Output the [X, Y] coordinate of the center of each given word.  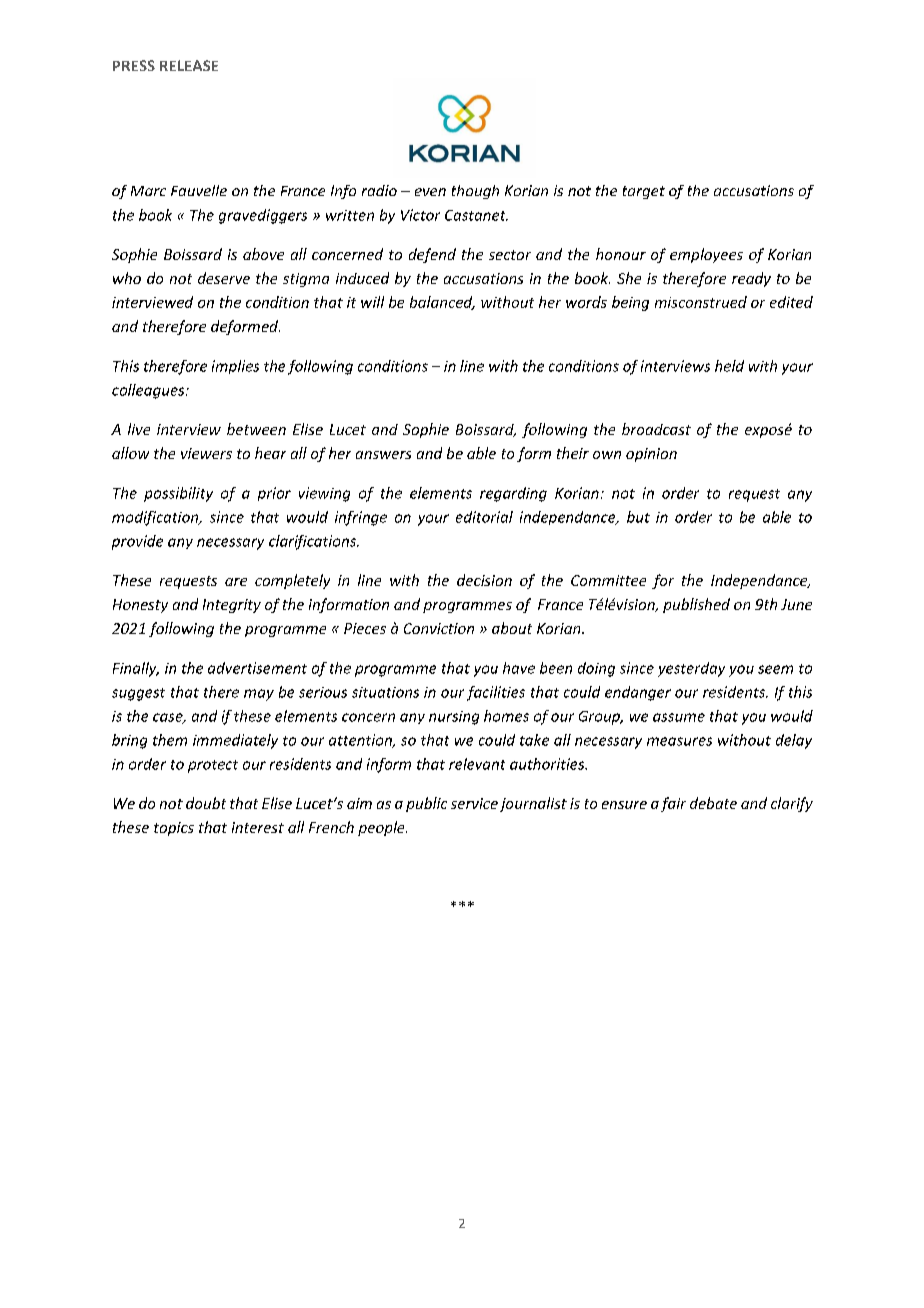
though [475, 192]
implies [235, 367]
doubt [206, 803]
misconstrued [701, 302]
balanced [442, 303]
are [236, 582]
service [474, 803]
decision [484, 580]
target [644, 192]
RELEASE [189, 65]
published [696, 605]
